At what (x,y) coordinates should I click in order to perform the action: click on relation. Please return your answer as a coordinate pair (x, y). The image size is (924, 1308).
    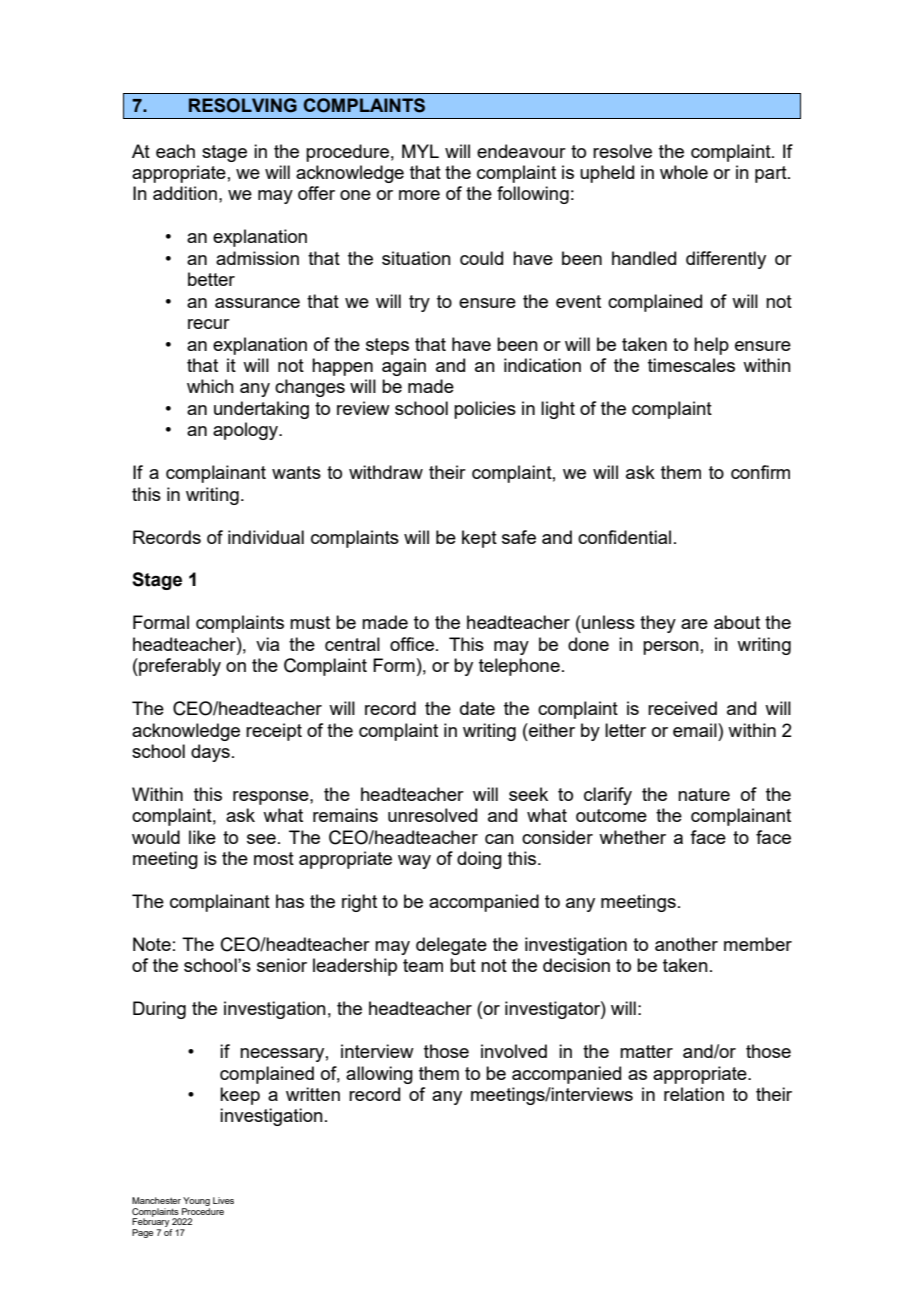
    Looking at the image, I should click on (694, 1094).
